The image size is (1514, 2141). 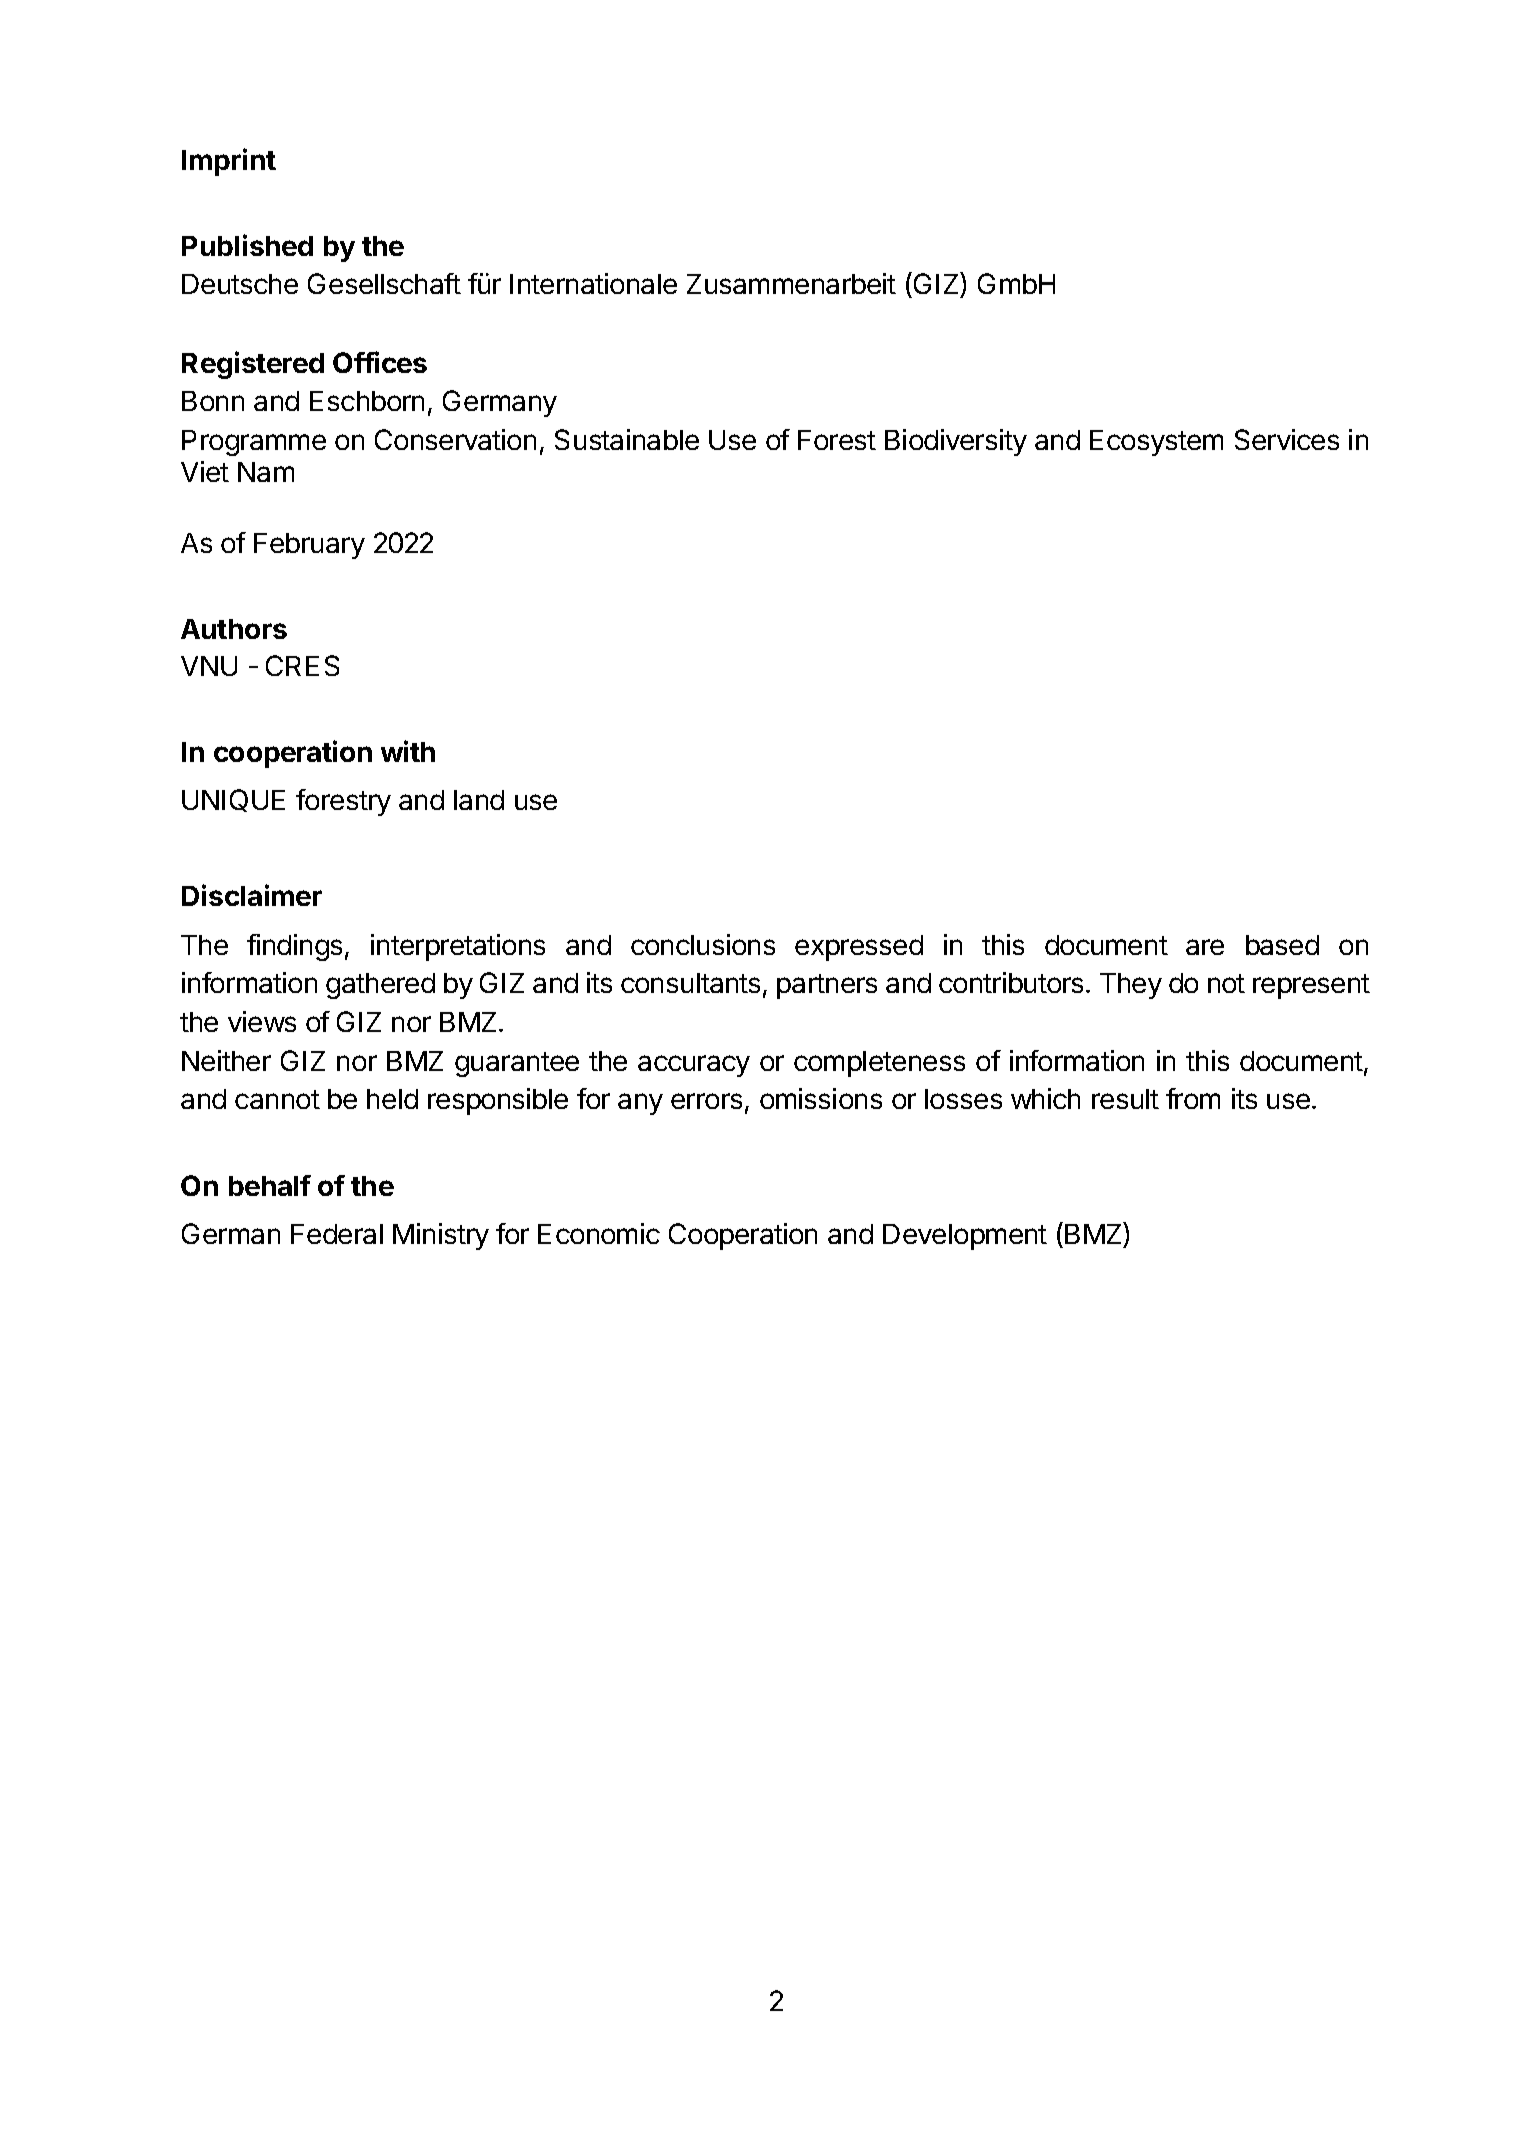 I want to click on Services, so click(x=1287, y=439).
